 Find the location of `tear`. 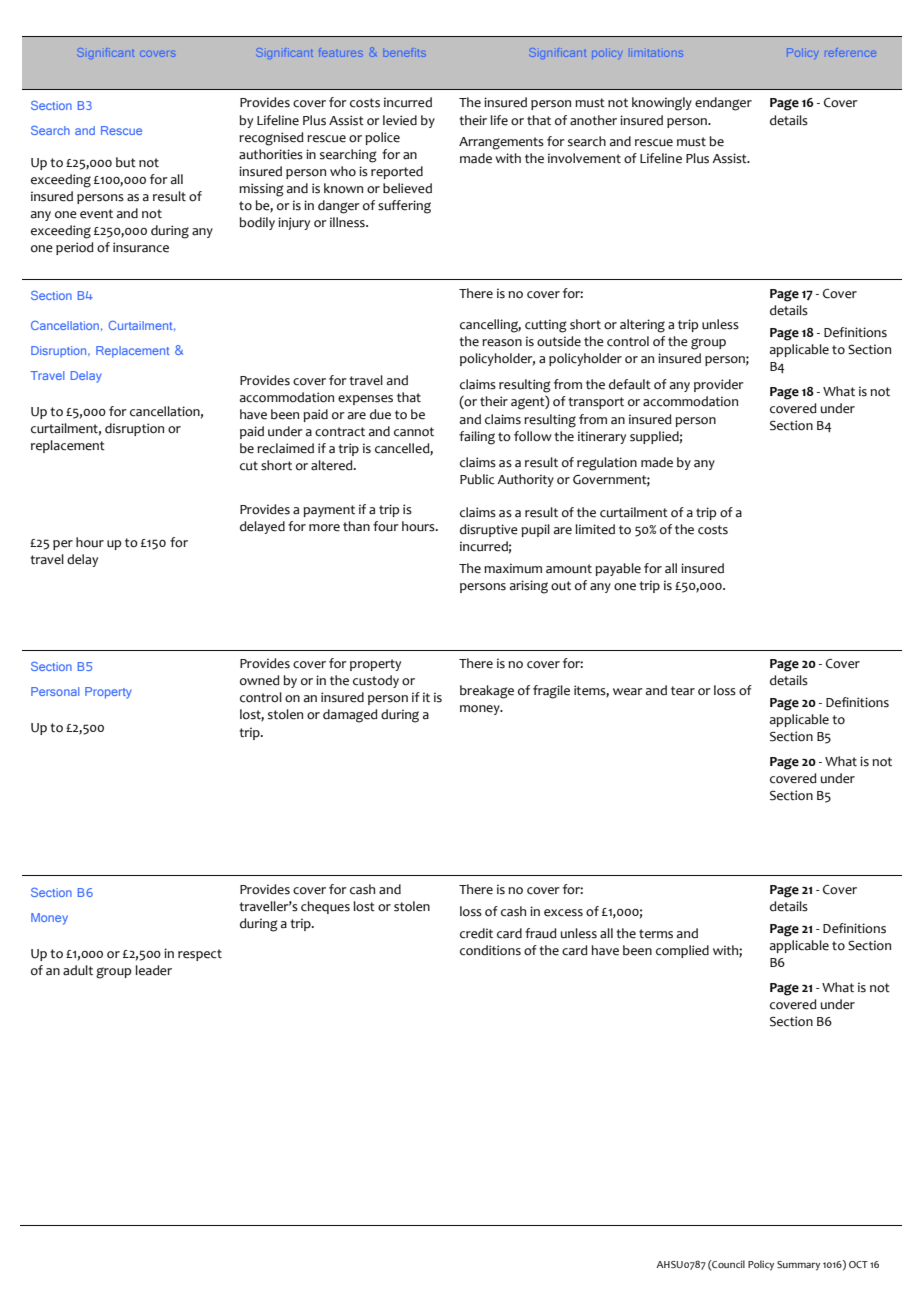

tear is located at coordinates (683, 691).
